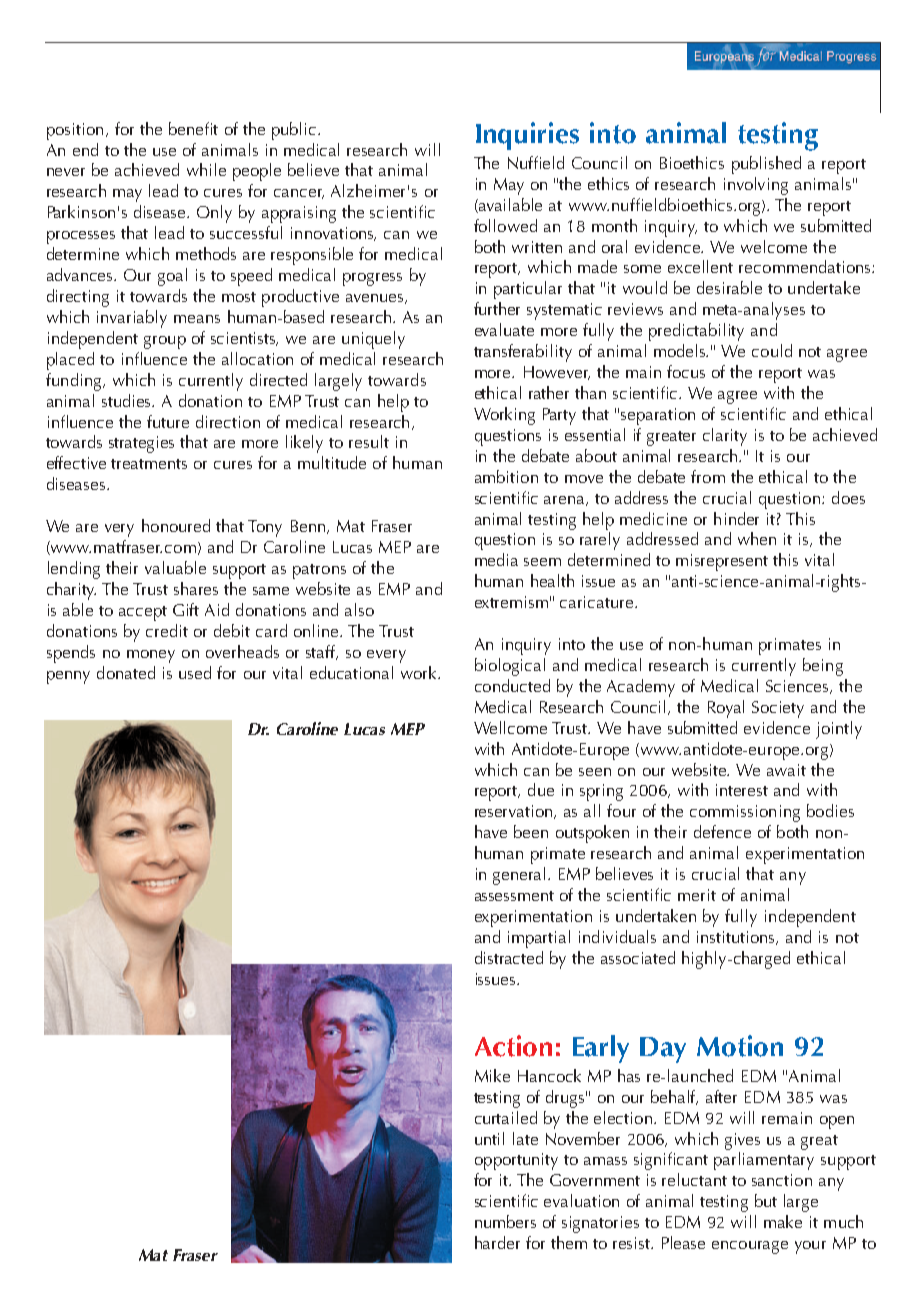 The height and width of the page is (1307, 924). What do you see at coordinates (176, 525) in the page?
I see `honoured` at bounding box center [176, 525].
